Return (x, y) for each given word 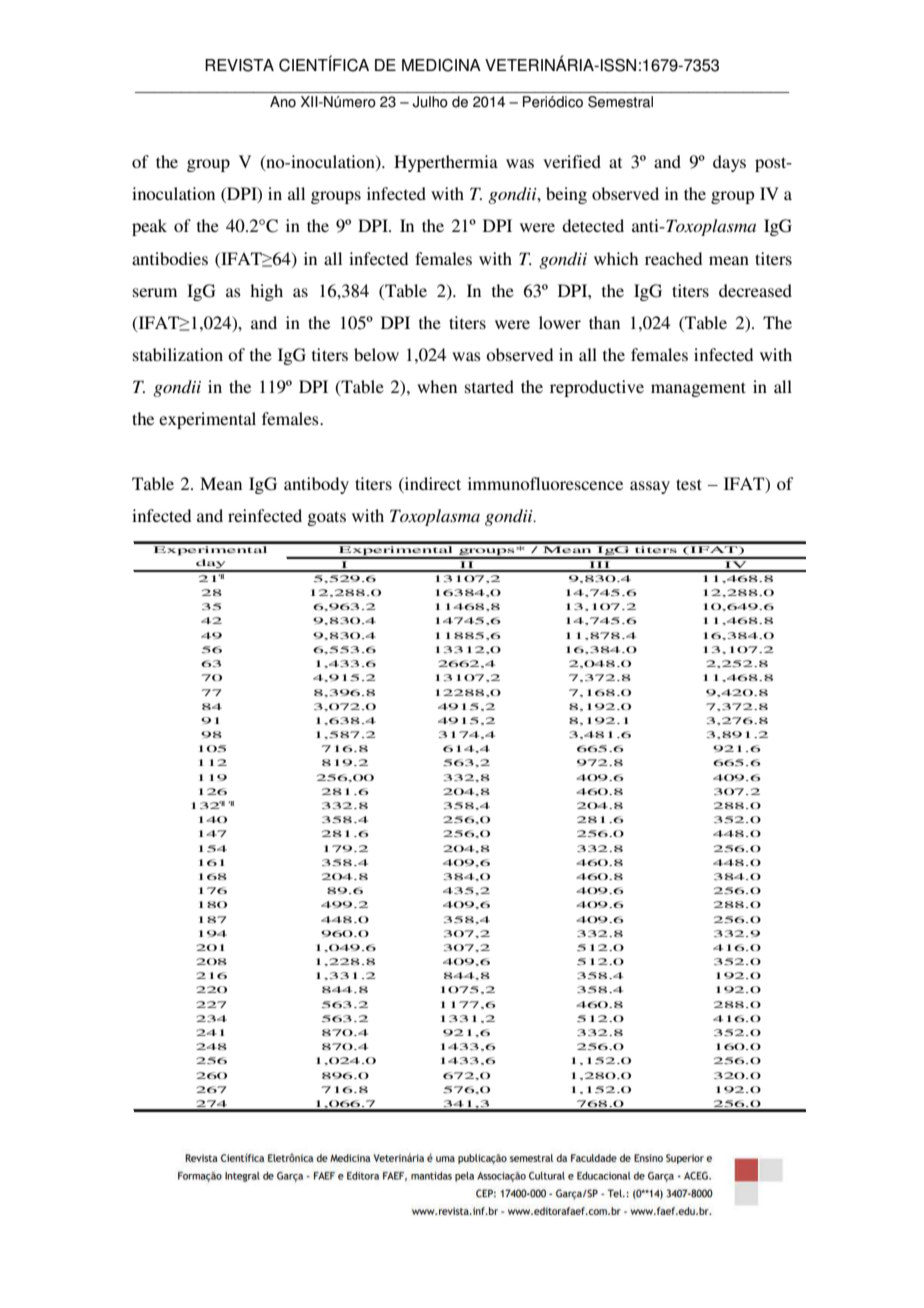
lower (560, 322)
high (266, 292)
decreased (755, 290)
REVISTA (239, 65)
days (729, 163)
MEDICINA (441, 65)
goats (326, 518)
